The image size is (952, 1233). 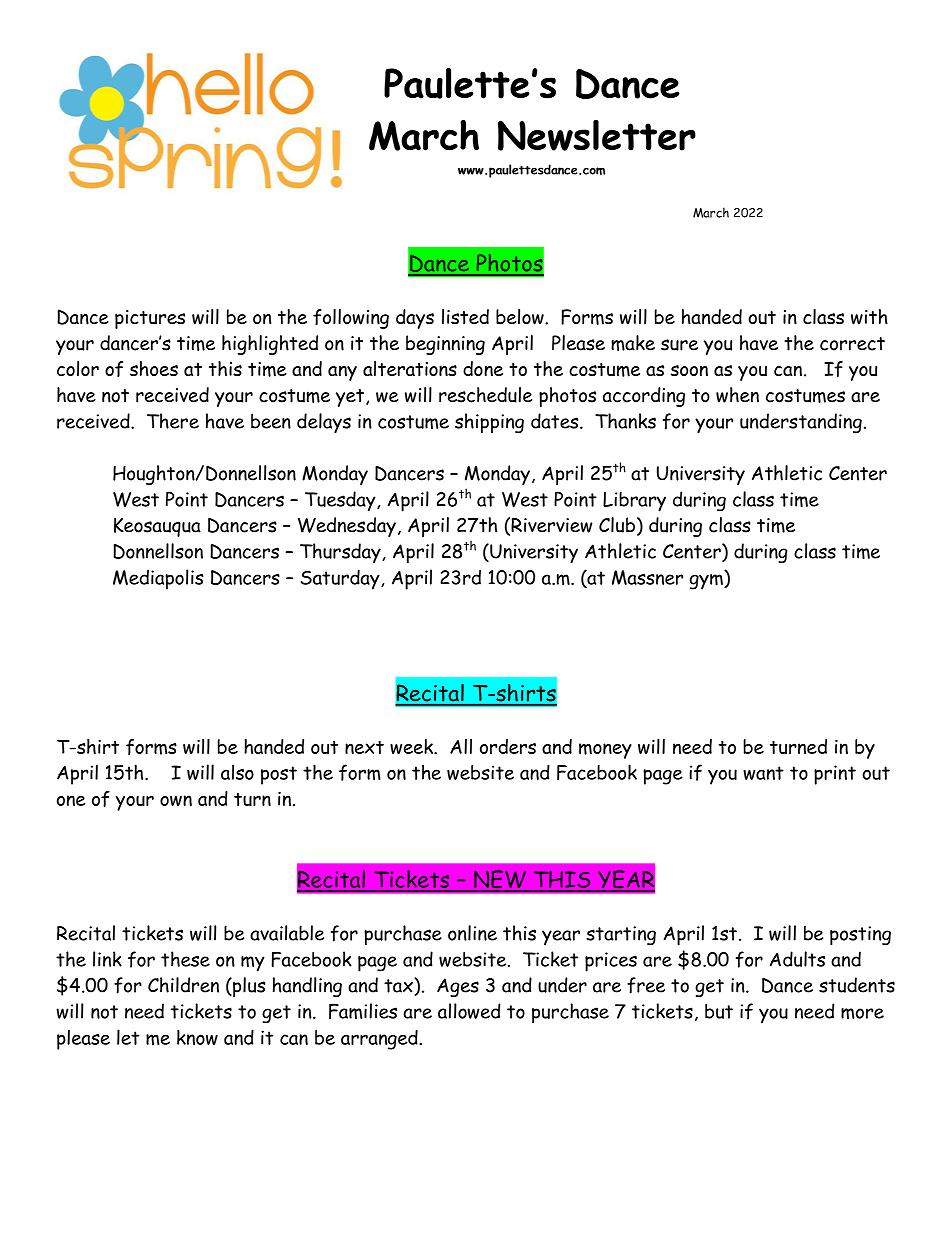 I want to click on shoes, so click(x=154, y=368).
